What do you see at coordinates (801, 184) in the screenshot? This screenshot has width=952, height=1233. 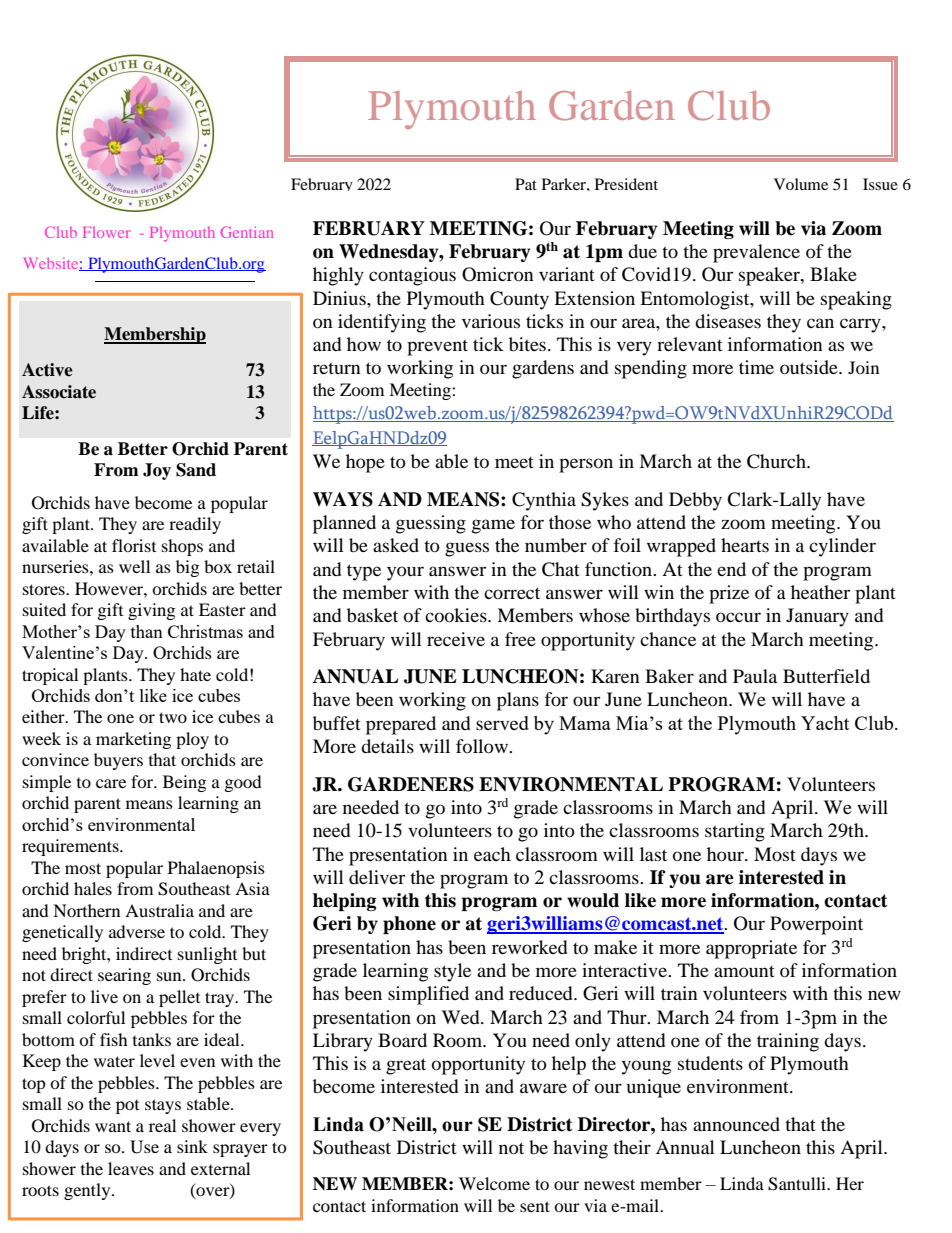 I see `Volume` at bounding box center [801, 184].
